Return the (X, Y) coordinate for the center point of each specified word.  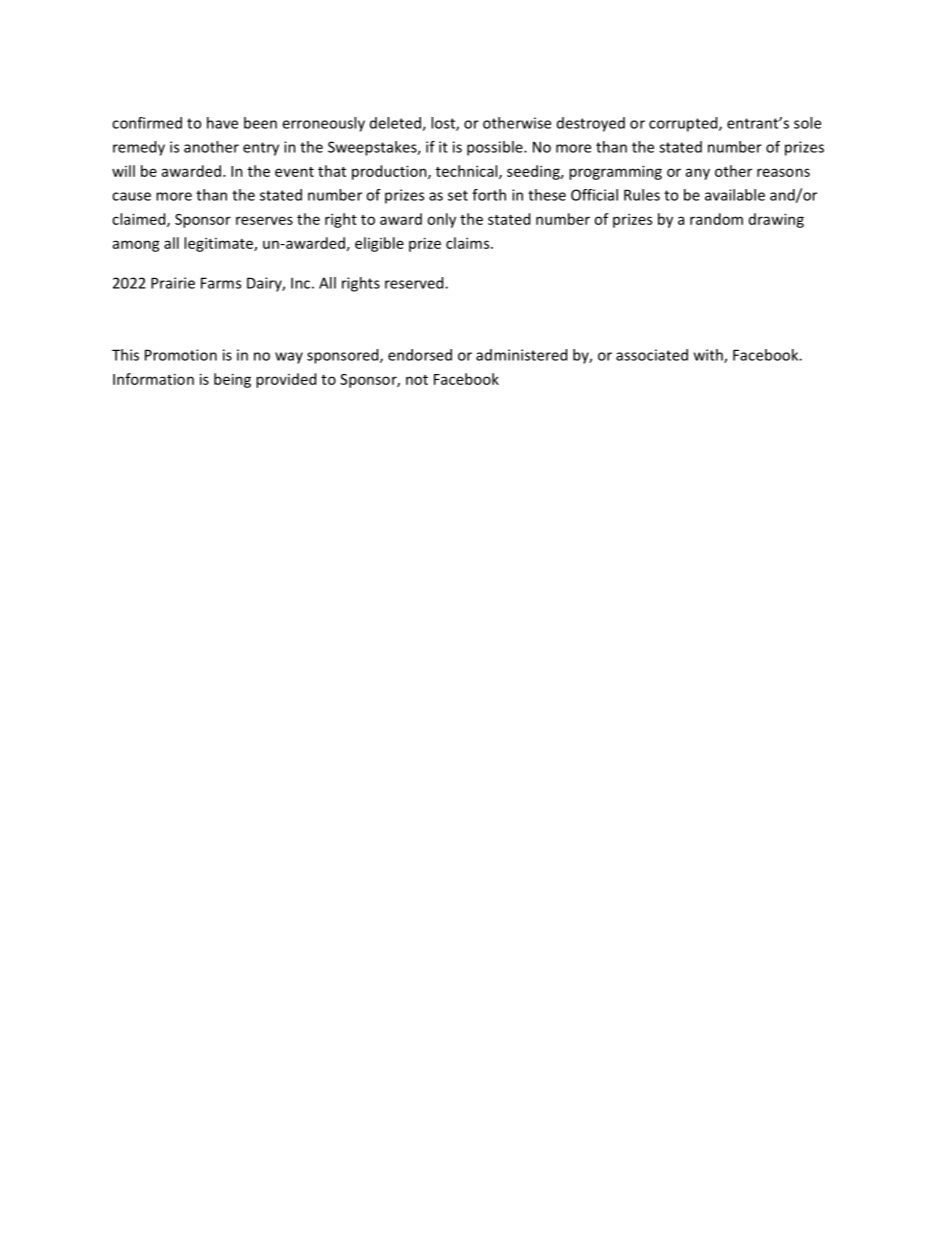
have (222, 123)
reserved (415, 283)
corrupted (684, 124)
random (716, 219)
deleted (396, 124)
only (441, 220)
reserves (264, 220)
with (709, 356)
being (232, 380)
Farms (221, 283)
